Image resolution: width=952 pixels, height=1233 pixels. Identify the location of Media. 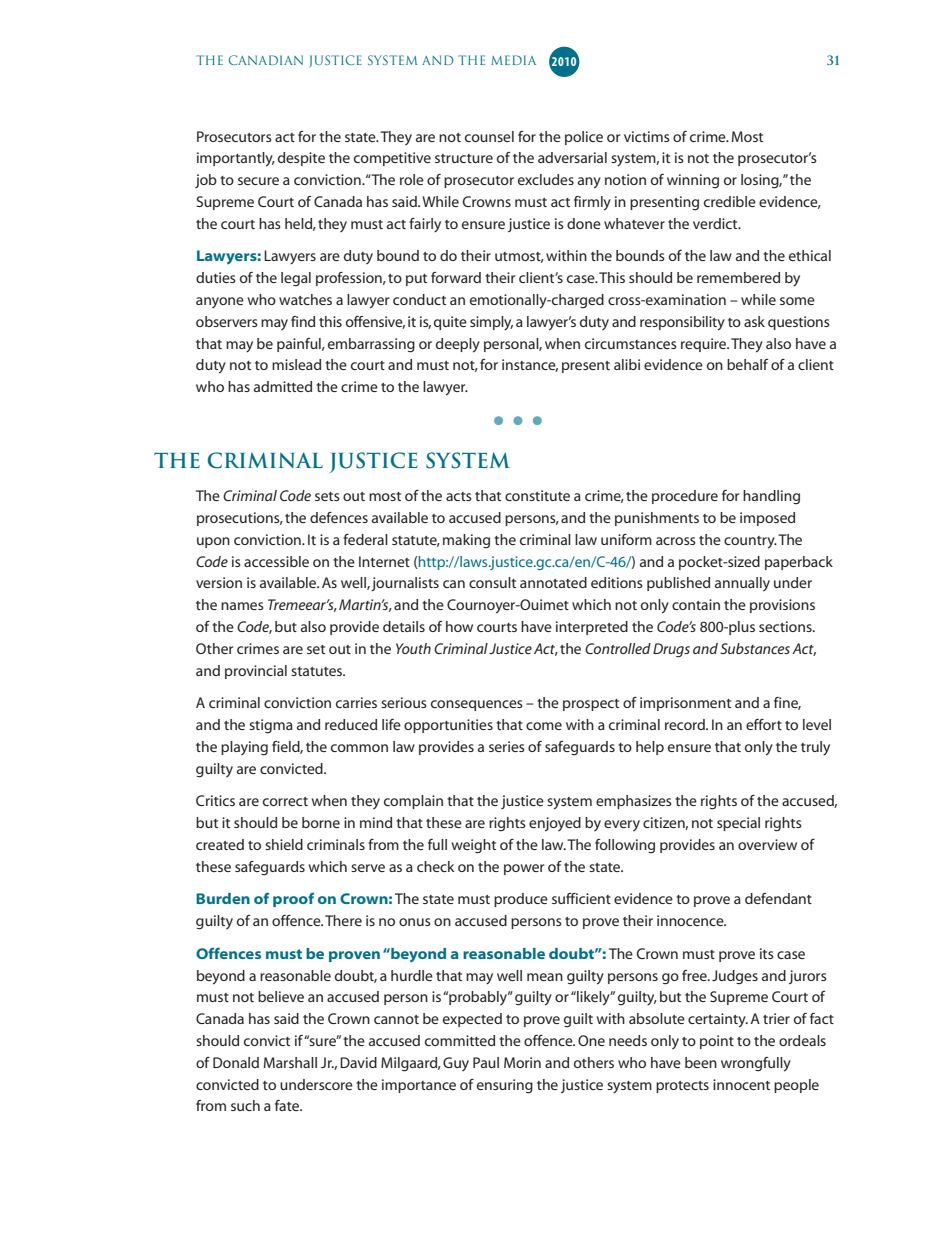
(513, 60).
